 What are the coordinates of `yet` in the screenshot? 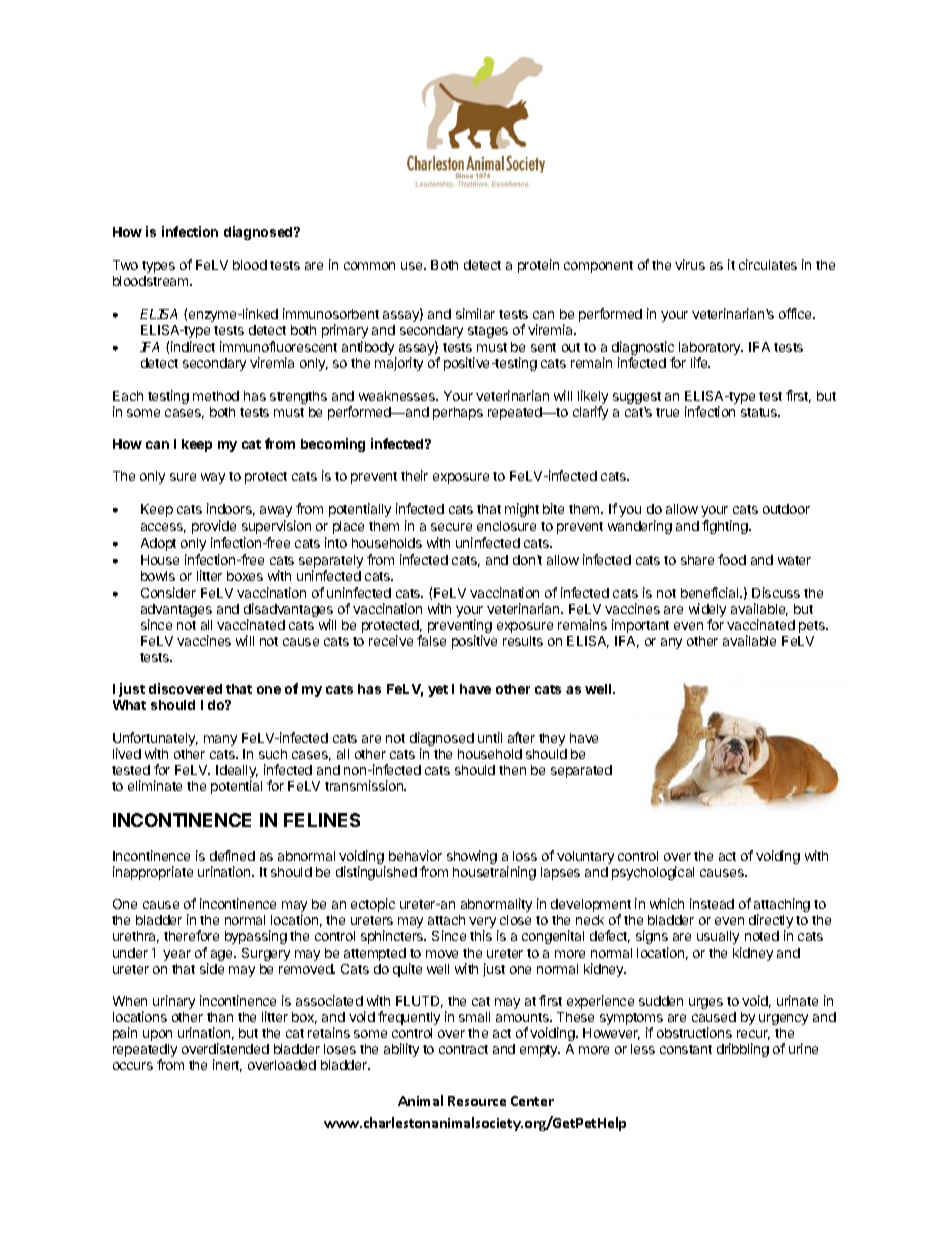 It's located at (438, 691).
